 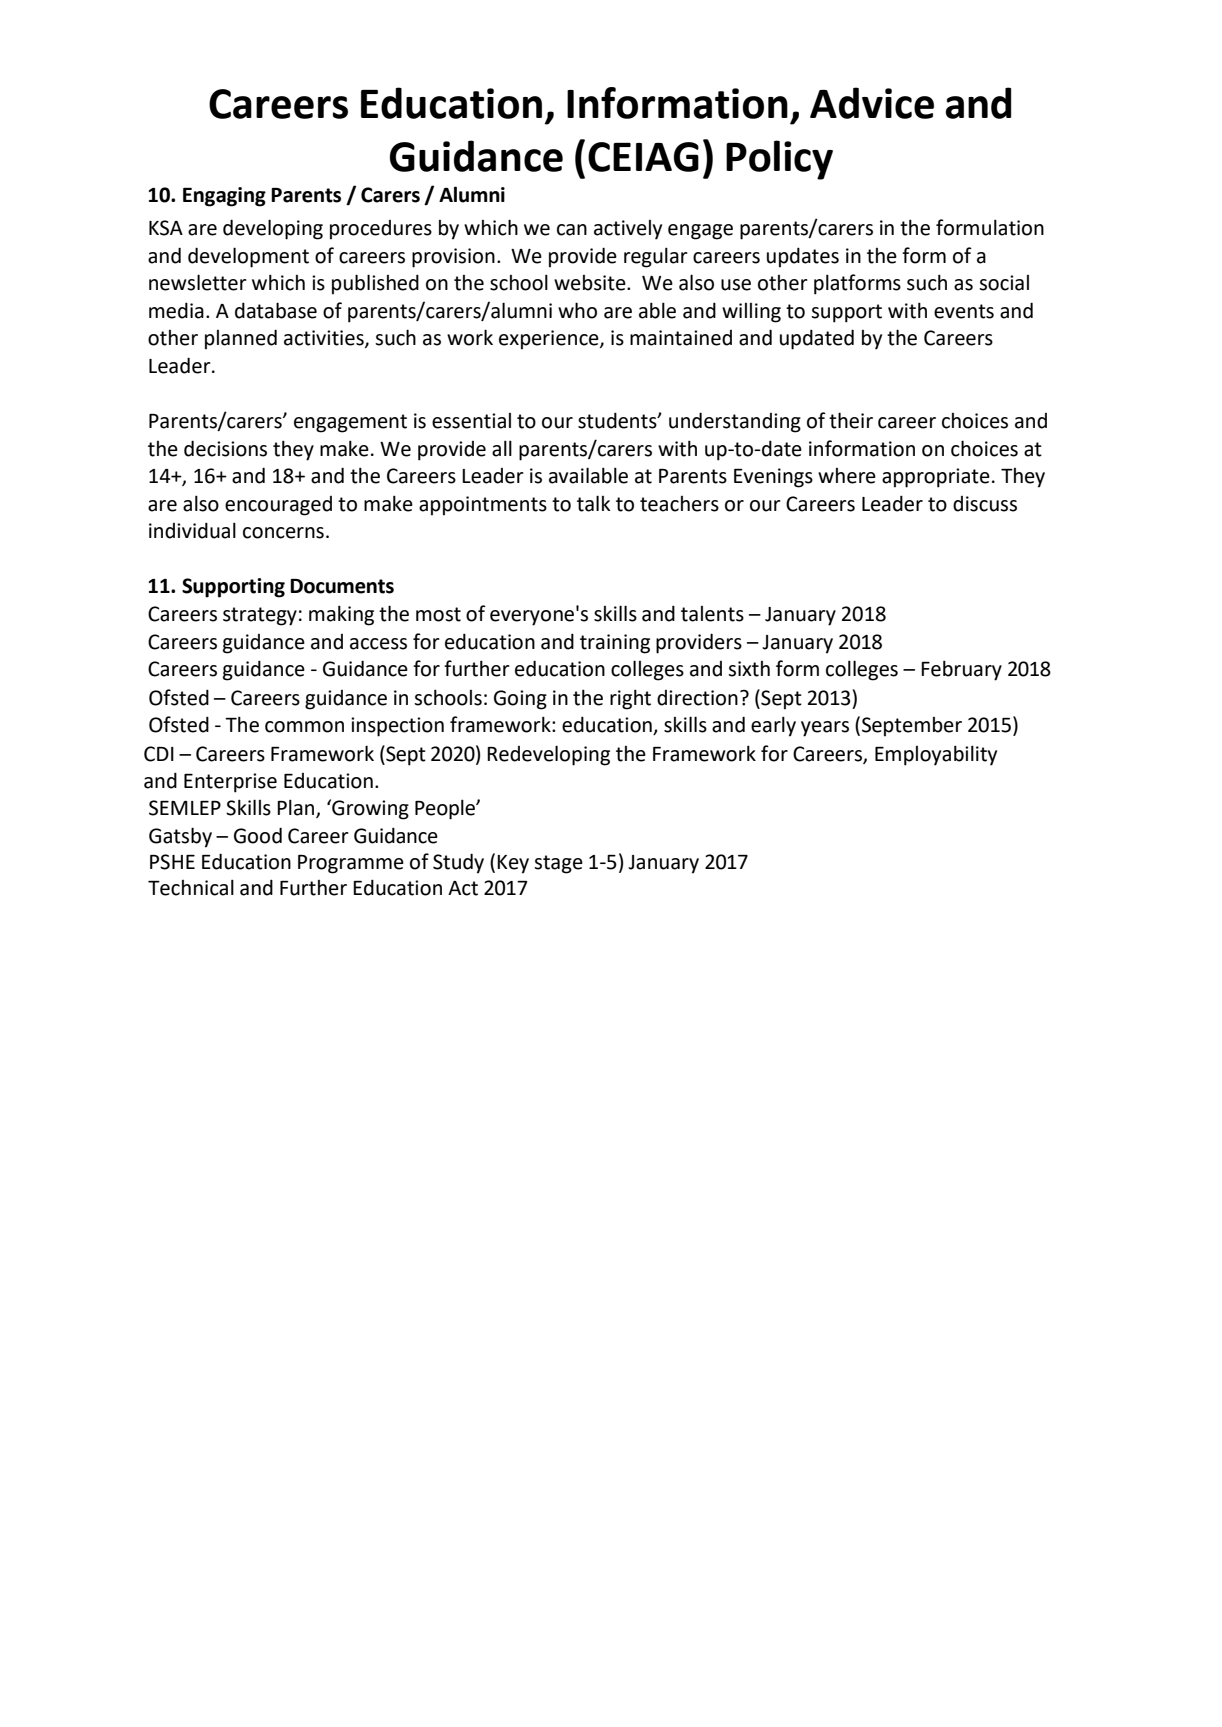 I want to click on experience, so click(x=550, y=340).
